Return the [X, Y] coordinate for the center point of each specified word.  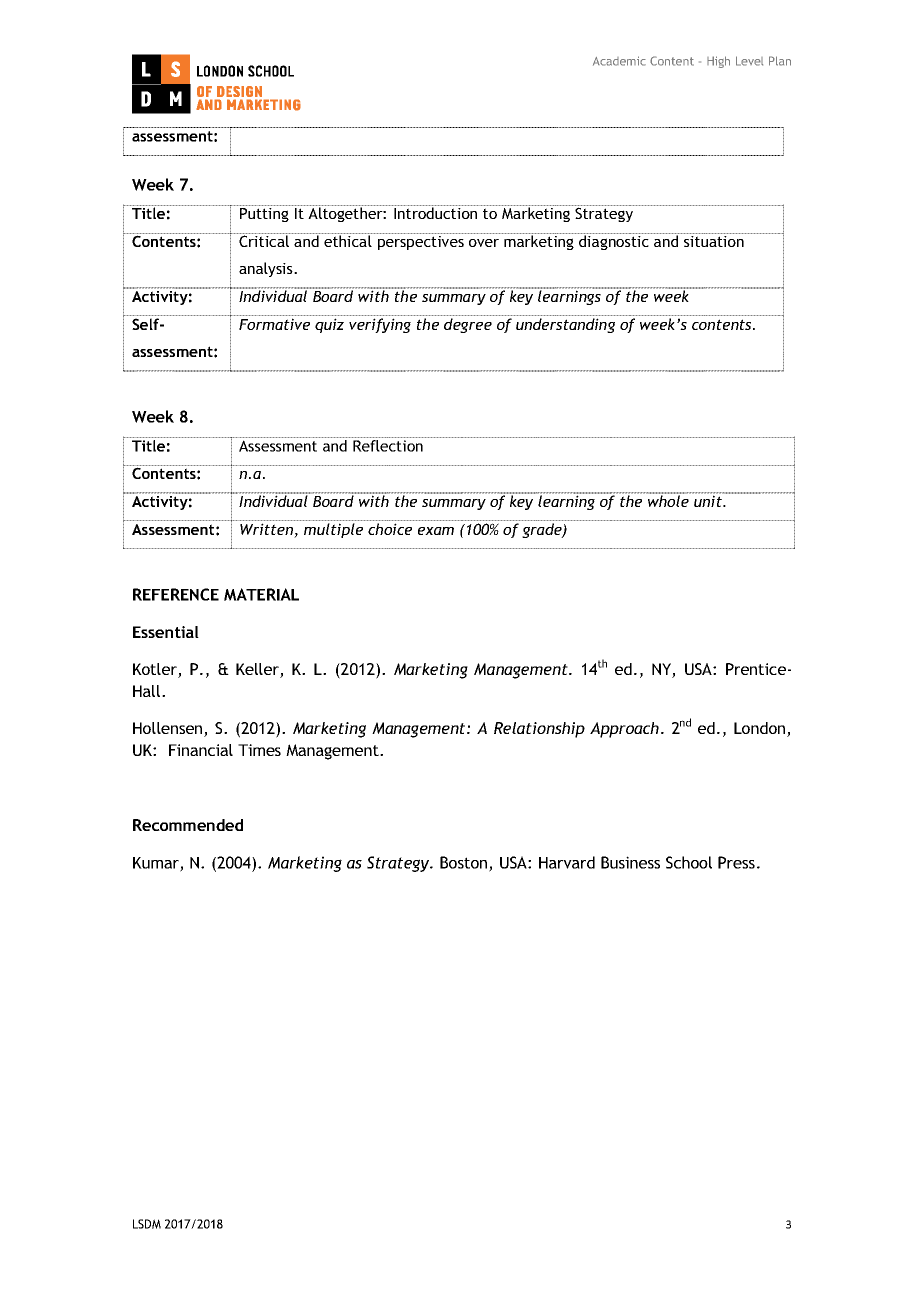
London [761, 729]
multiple [333, 530]
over [484, 243]
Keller [258, 670]
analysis [267, 269]
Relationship [539, 730]
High [718, 62]
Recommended [188, 825]
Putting [264, 215]
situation [714, 241]
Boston [465, 863]
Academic [619, 61]
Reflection [388, 446]
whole [668, 500]
